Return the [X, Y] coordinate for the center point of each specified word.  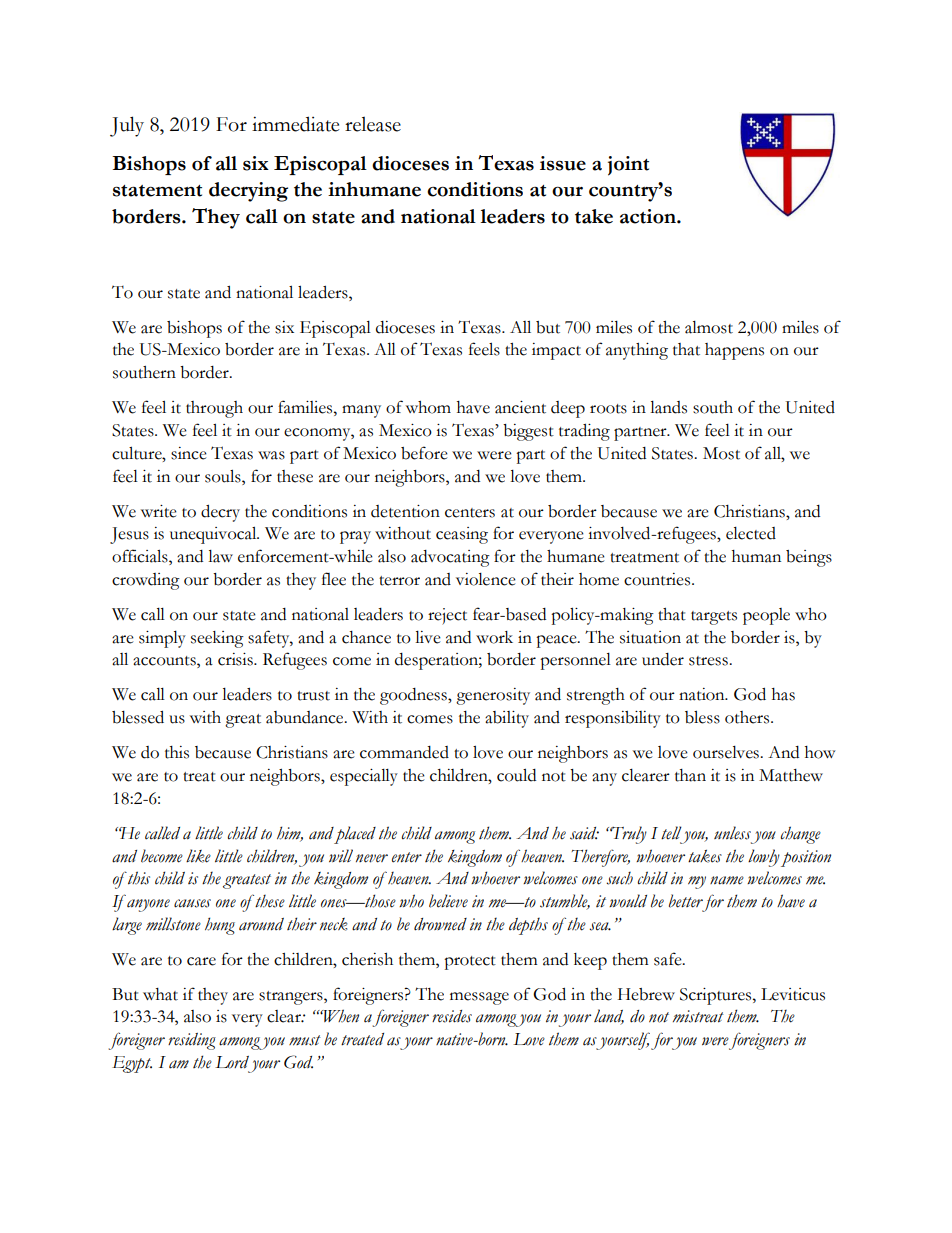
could [516, 775]
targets [714, 618]
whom [428, 407]
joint [628, 166]
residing [192, 1041]
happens [734, 351]
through [214, 409]
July [127, 126]
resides [452, 1016]
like [198, 856]
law [220, 556]
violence [486, 579]
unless [732, 833]
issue [563, 163]
